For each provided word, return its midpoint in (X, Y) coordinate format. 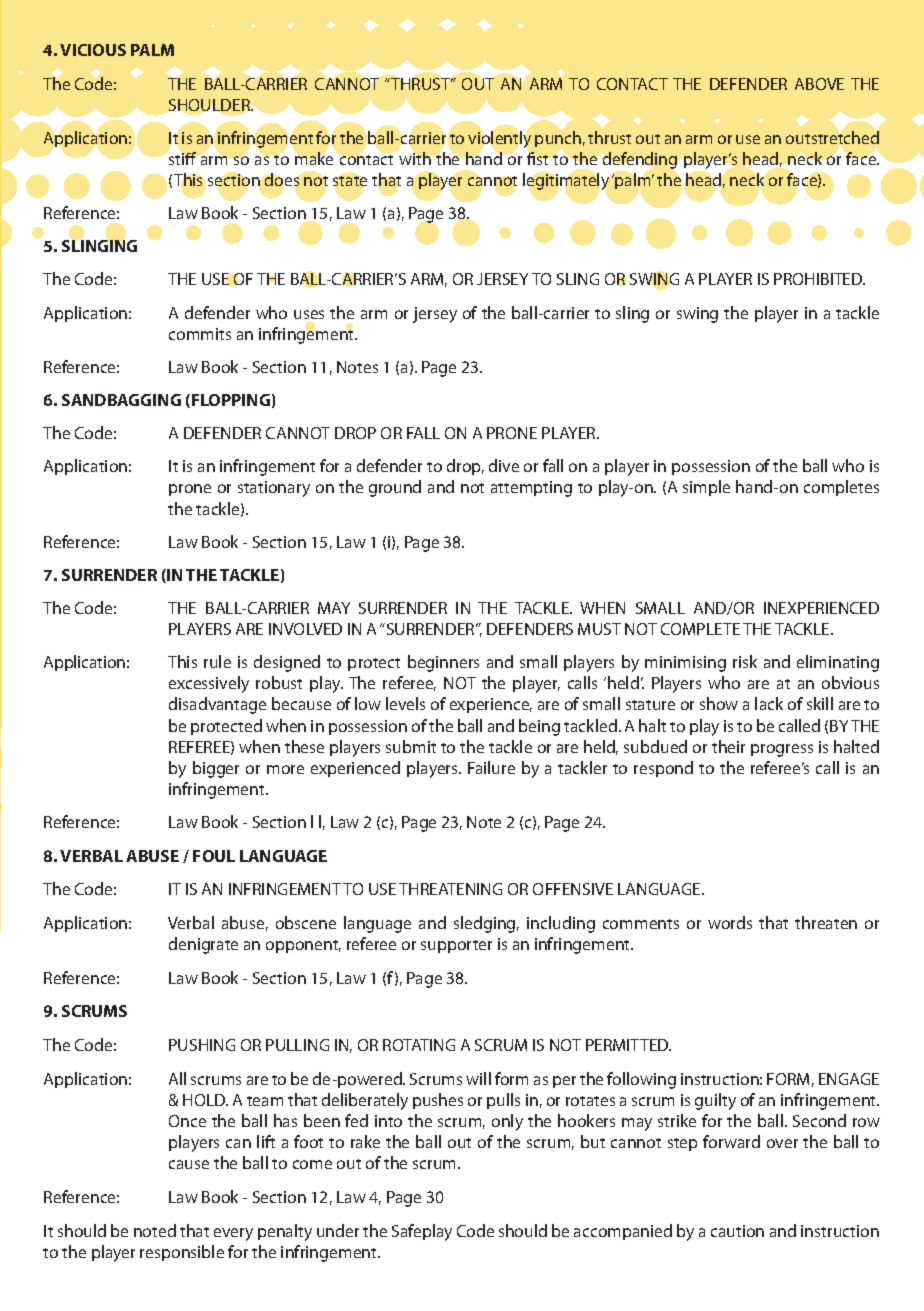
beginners (443, 663)
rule (217, 661)
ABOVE (819, 84)
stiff (182, 158)
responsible (182, 1253)
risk (745, 661)
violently (499, 139)
